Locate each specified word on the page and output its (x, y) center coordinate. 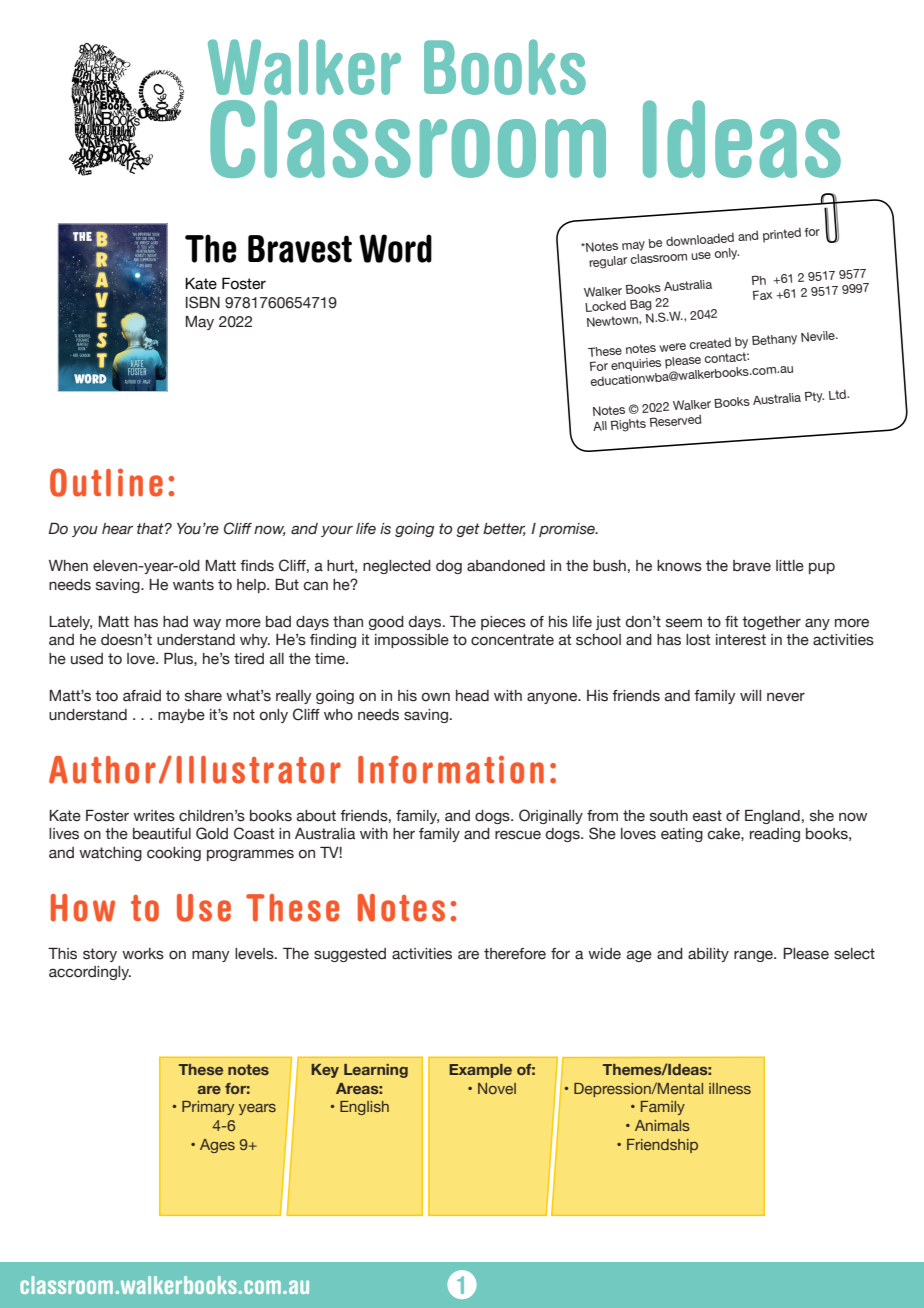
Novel (497, 1088)
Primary (208, 1108)
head (472, 696)
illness (730, 1088)
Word (395, 248)
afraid (142, 696)
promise (568, 530)
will (750, 695)
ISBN (203, 302)
